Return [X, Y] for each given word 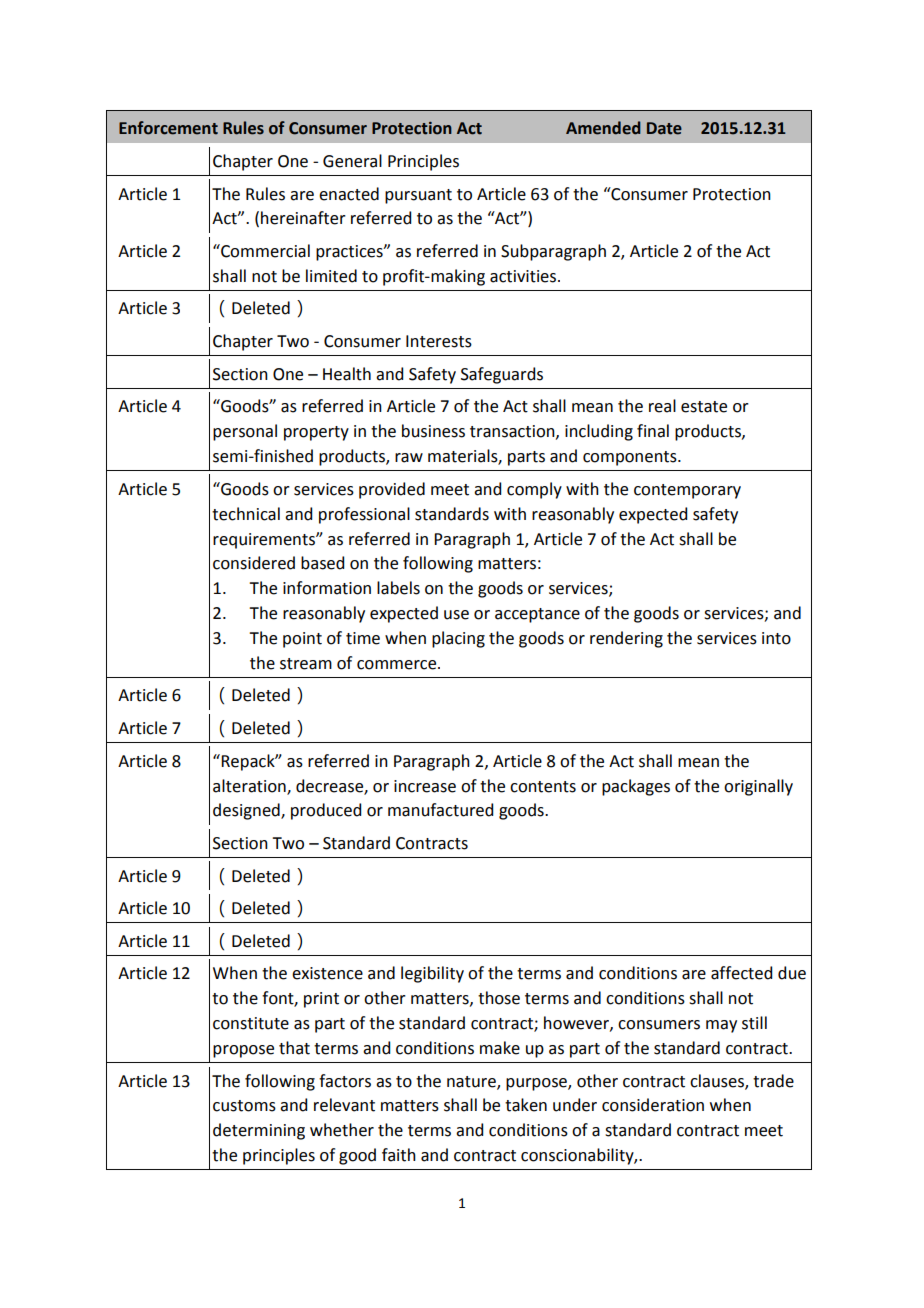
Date [664, 128]
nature [472, 1082]
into [776, 638]
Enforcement [168, 128]
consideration [653, 1105]
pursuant [418, 196]
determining [259, 1131]
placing [458, 639]
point [302, 640]
